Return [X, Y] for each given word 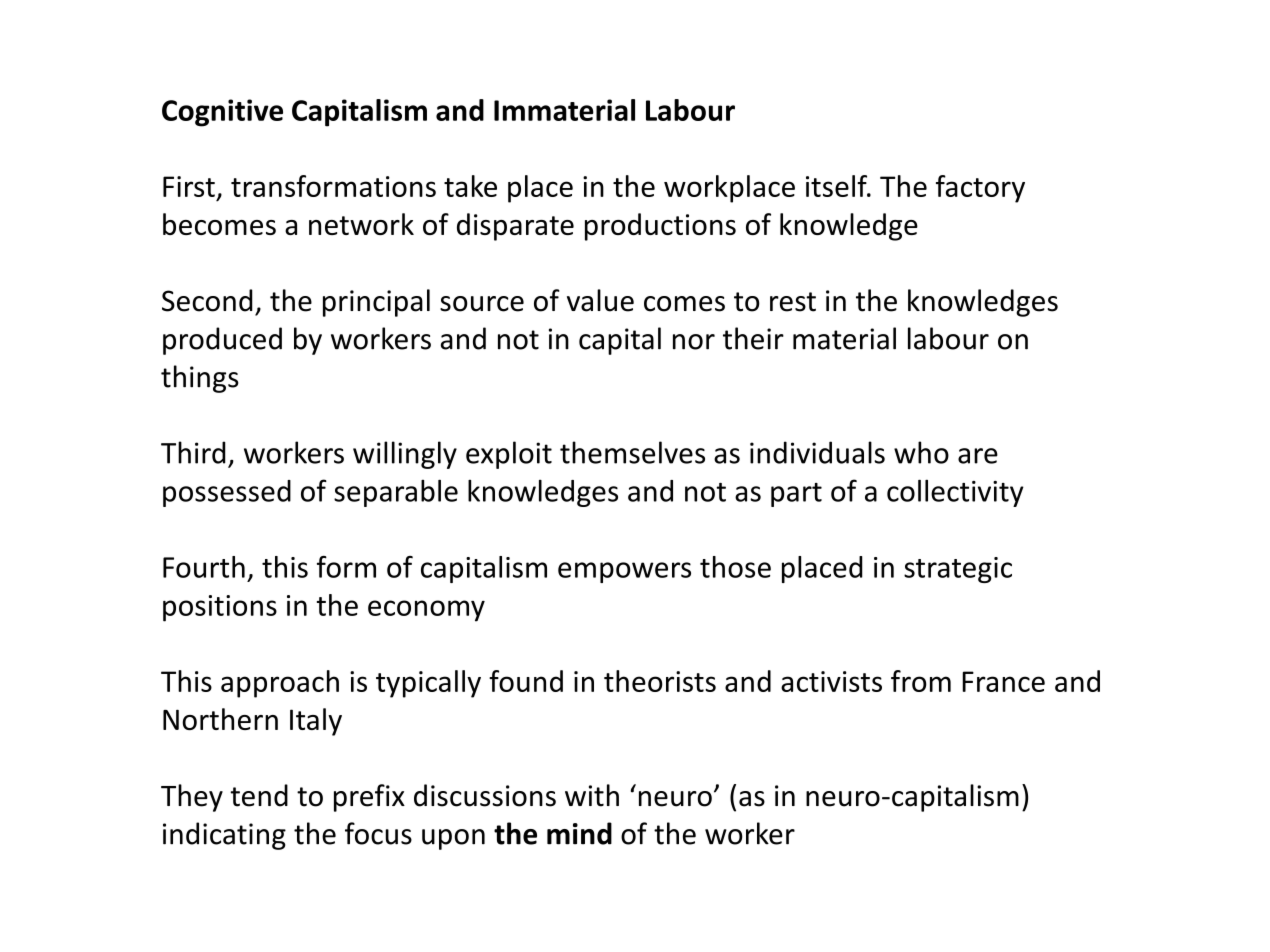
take [470, 186]
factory [980, 189]
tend [259, 795]
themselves [632, 452]
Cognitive [222, 113]
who [921, 452]
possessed [227, 493]
